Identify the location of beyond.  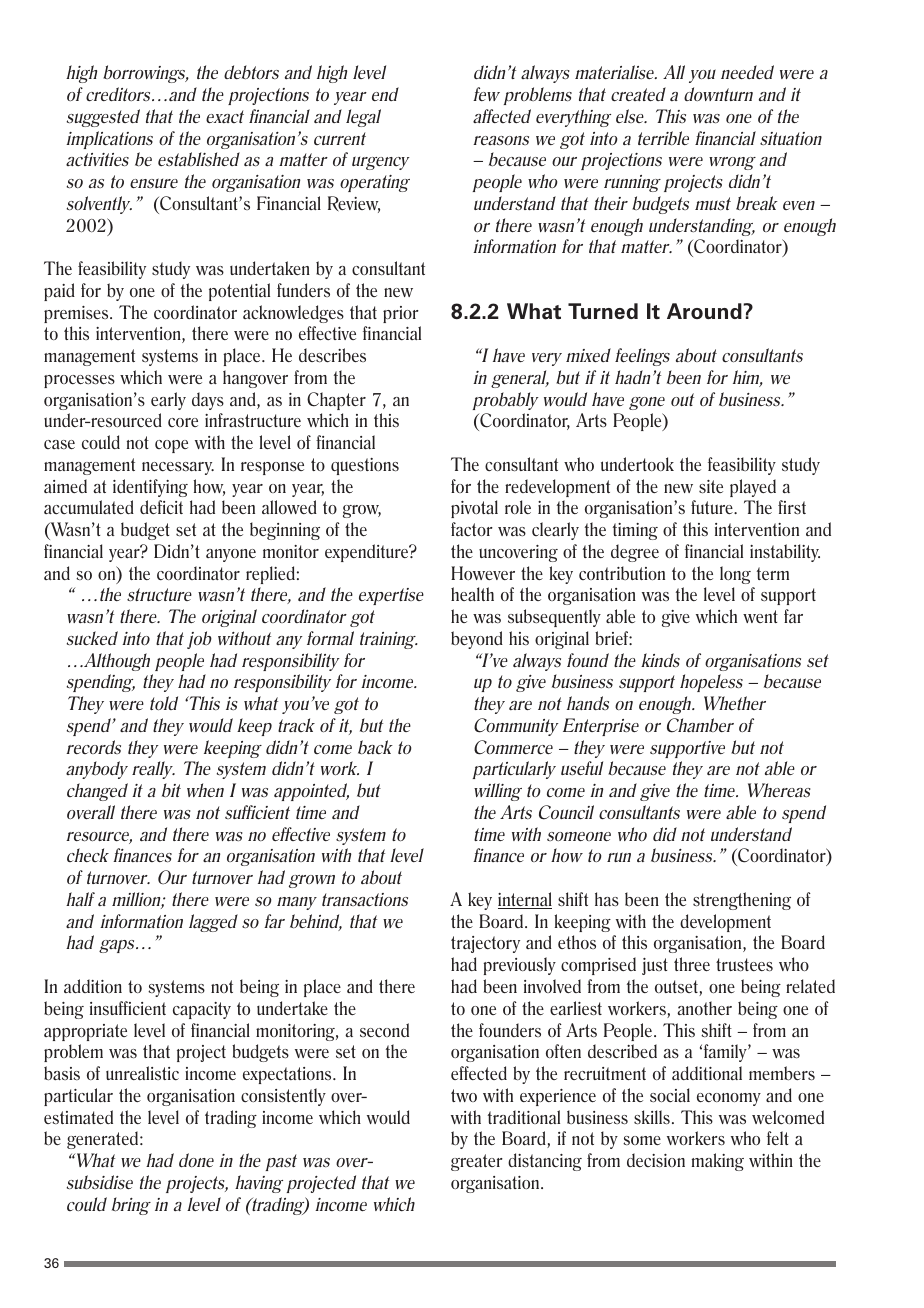
(477, 640).
